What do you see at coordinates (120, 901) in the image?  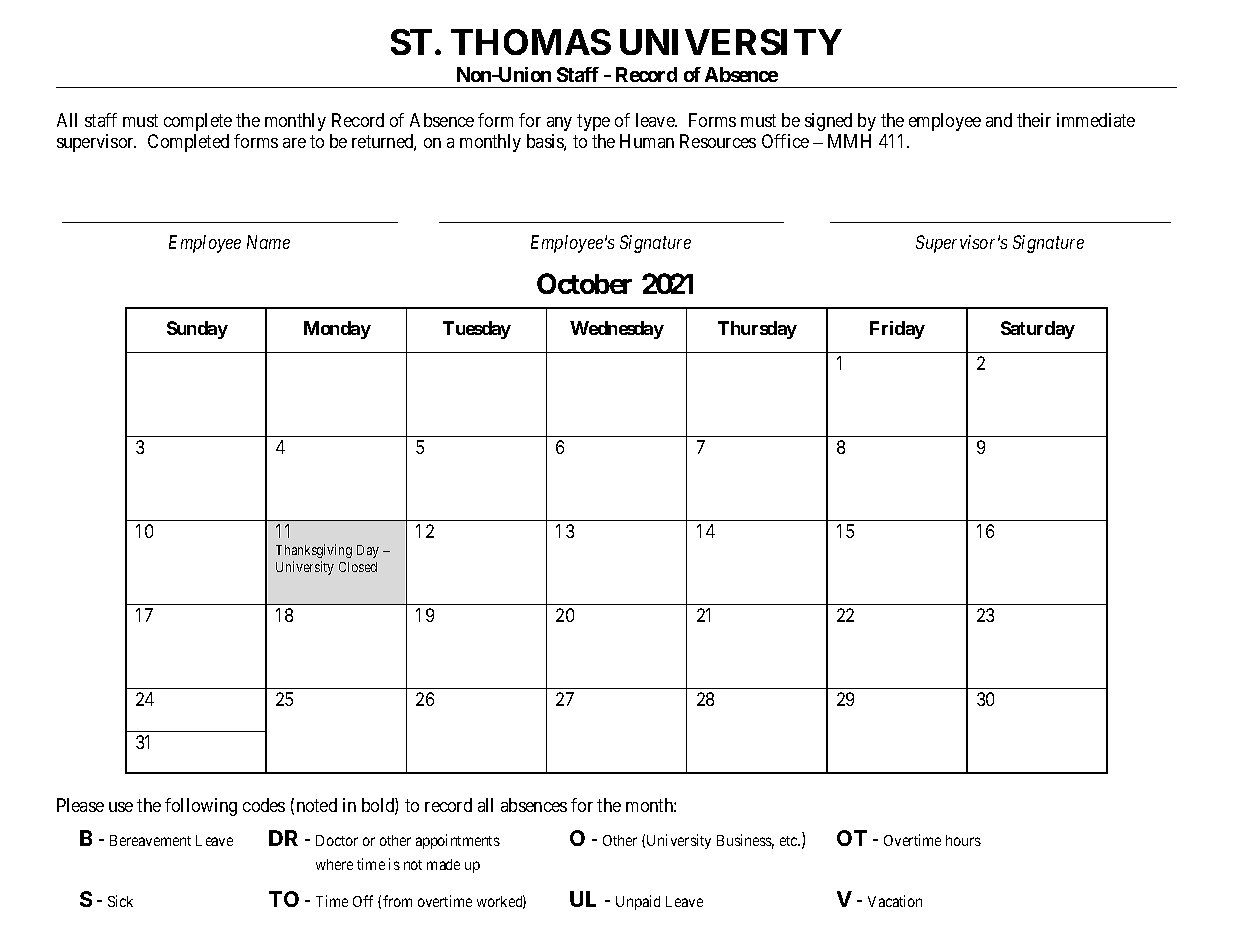 I see `Sick` at bounding box center [120, 901].
